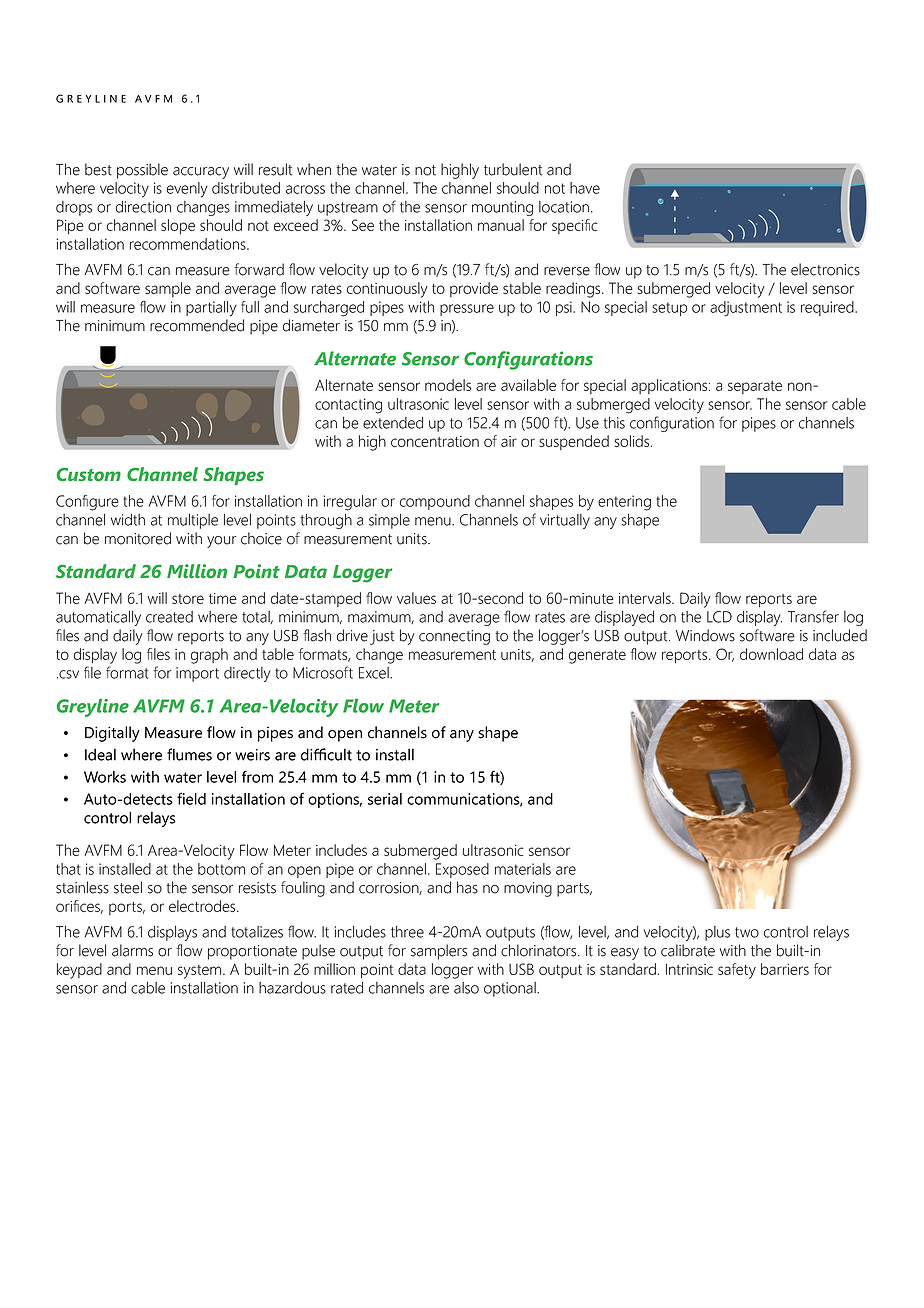  Describe the element at coordinates (416, 598) in the screenshot. I see `values` at that location.
